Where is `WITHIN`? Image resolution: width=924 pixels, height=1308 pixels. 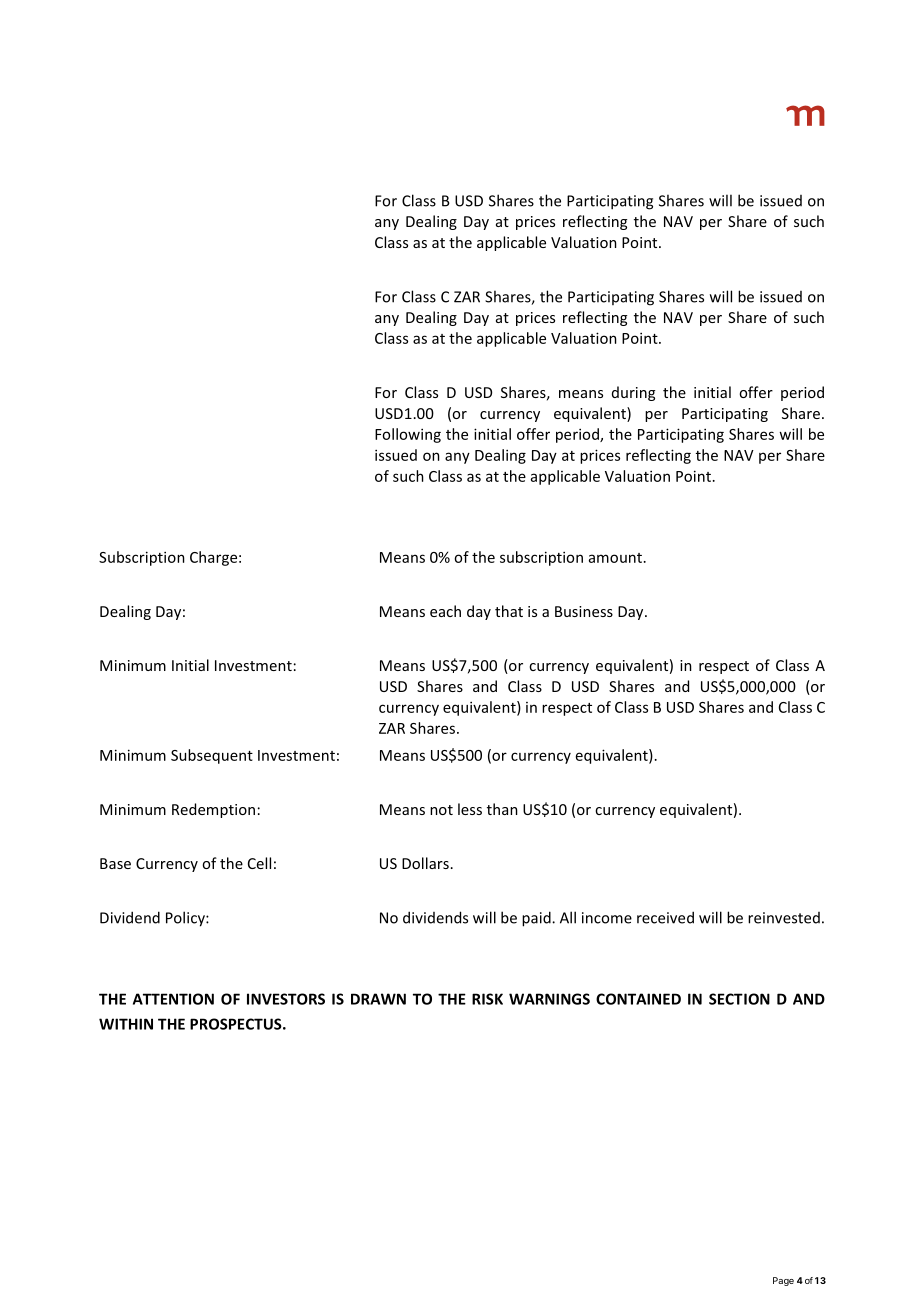 WITHIN is located at coordinates (126, 1024).
